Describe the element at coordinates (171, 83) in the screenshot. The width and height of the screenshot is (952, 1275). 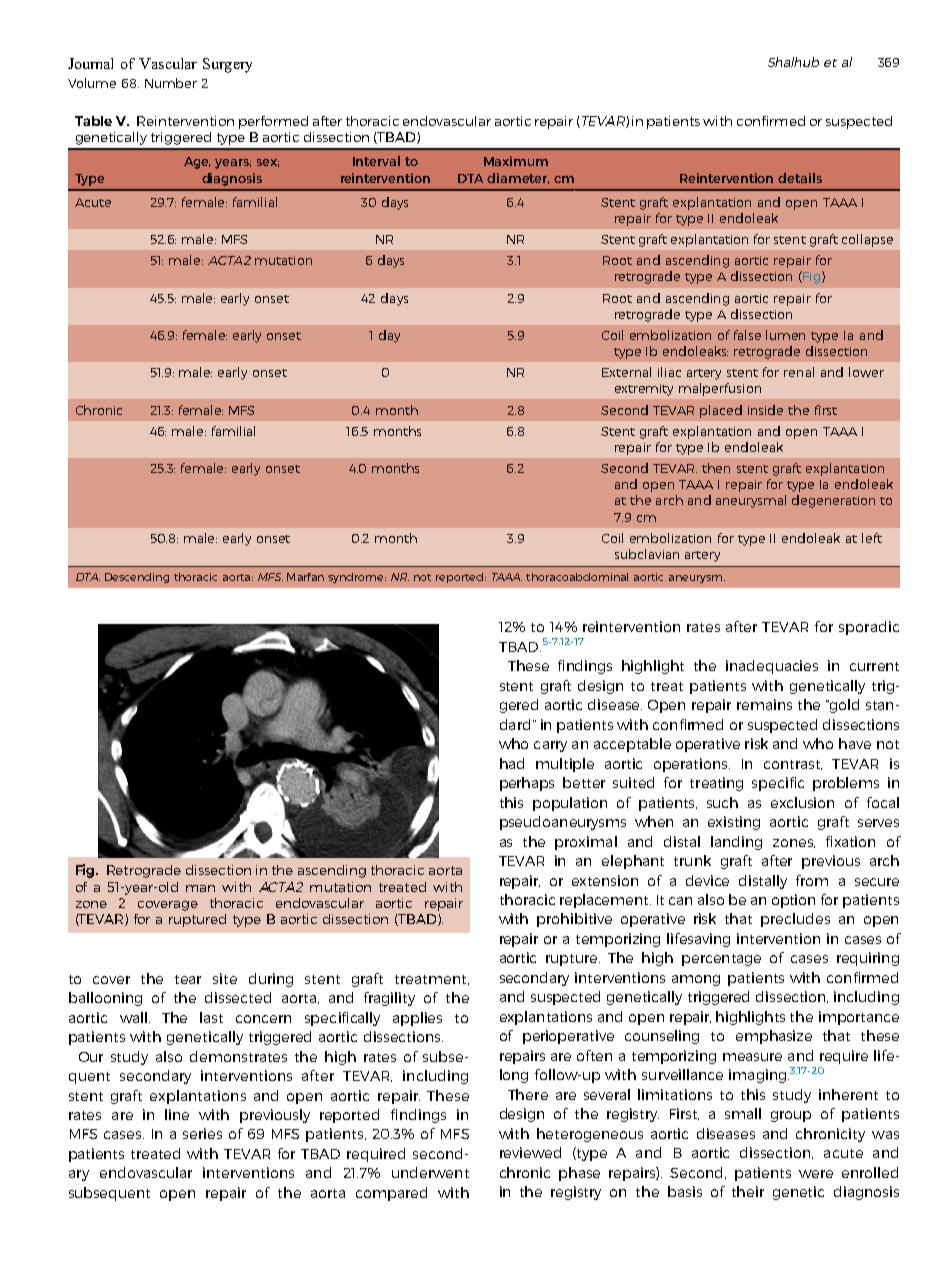
I see `Number` at that location.
